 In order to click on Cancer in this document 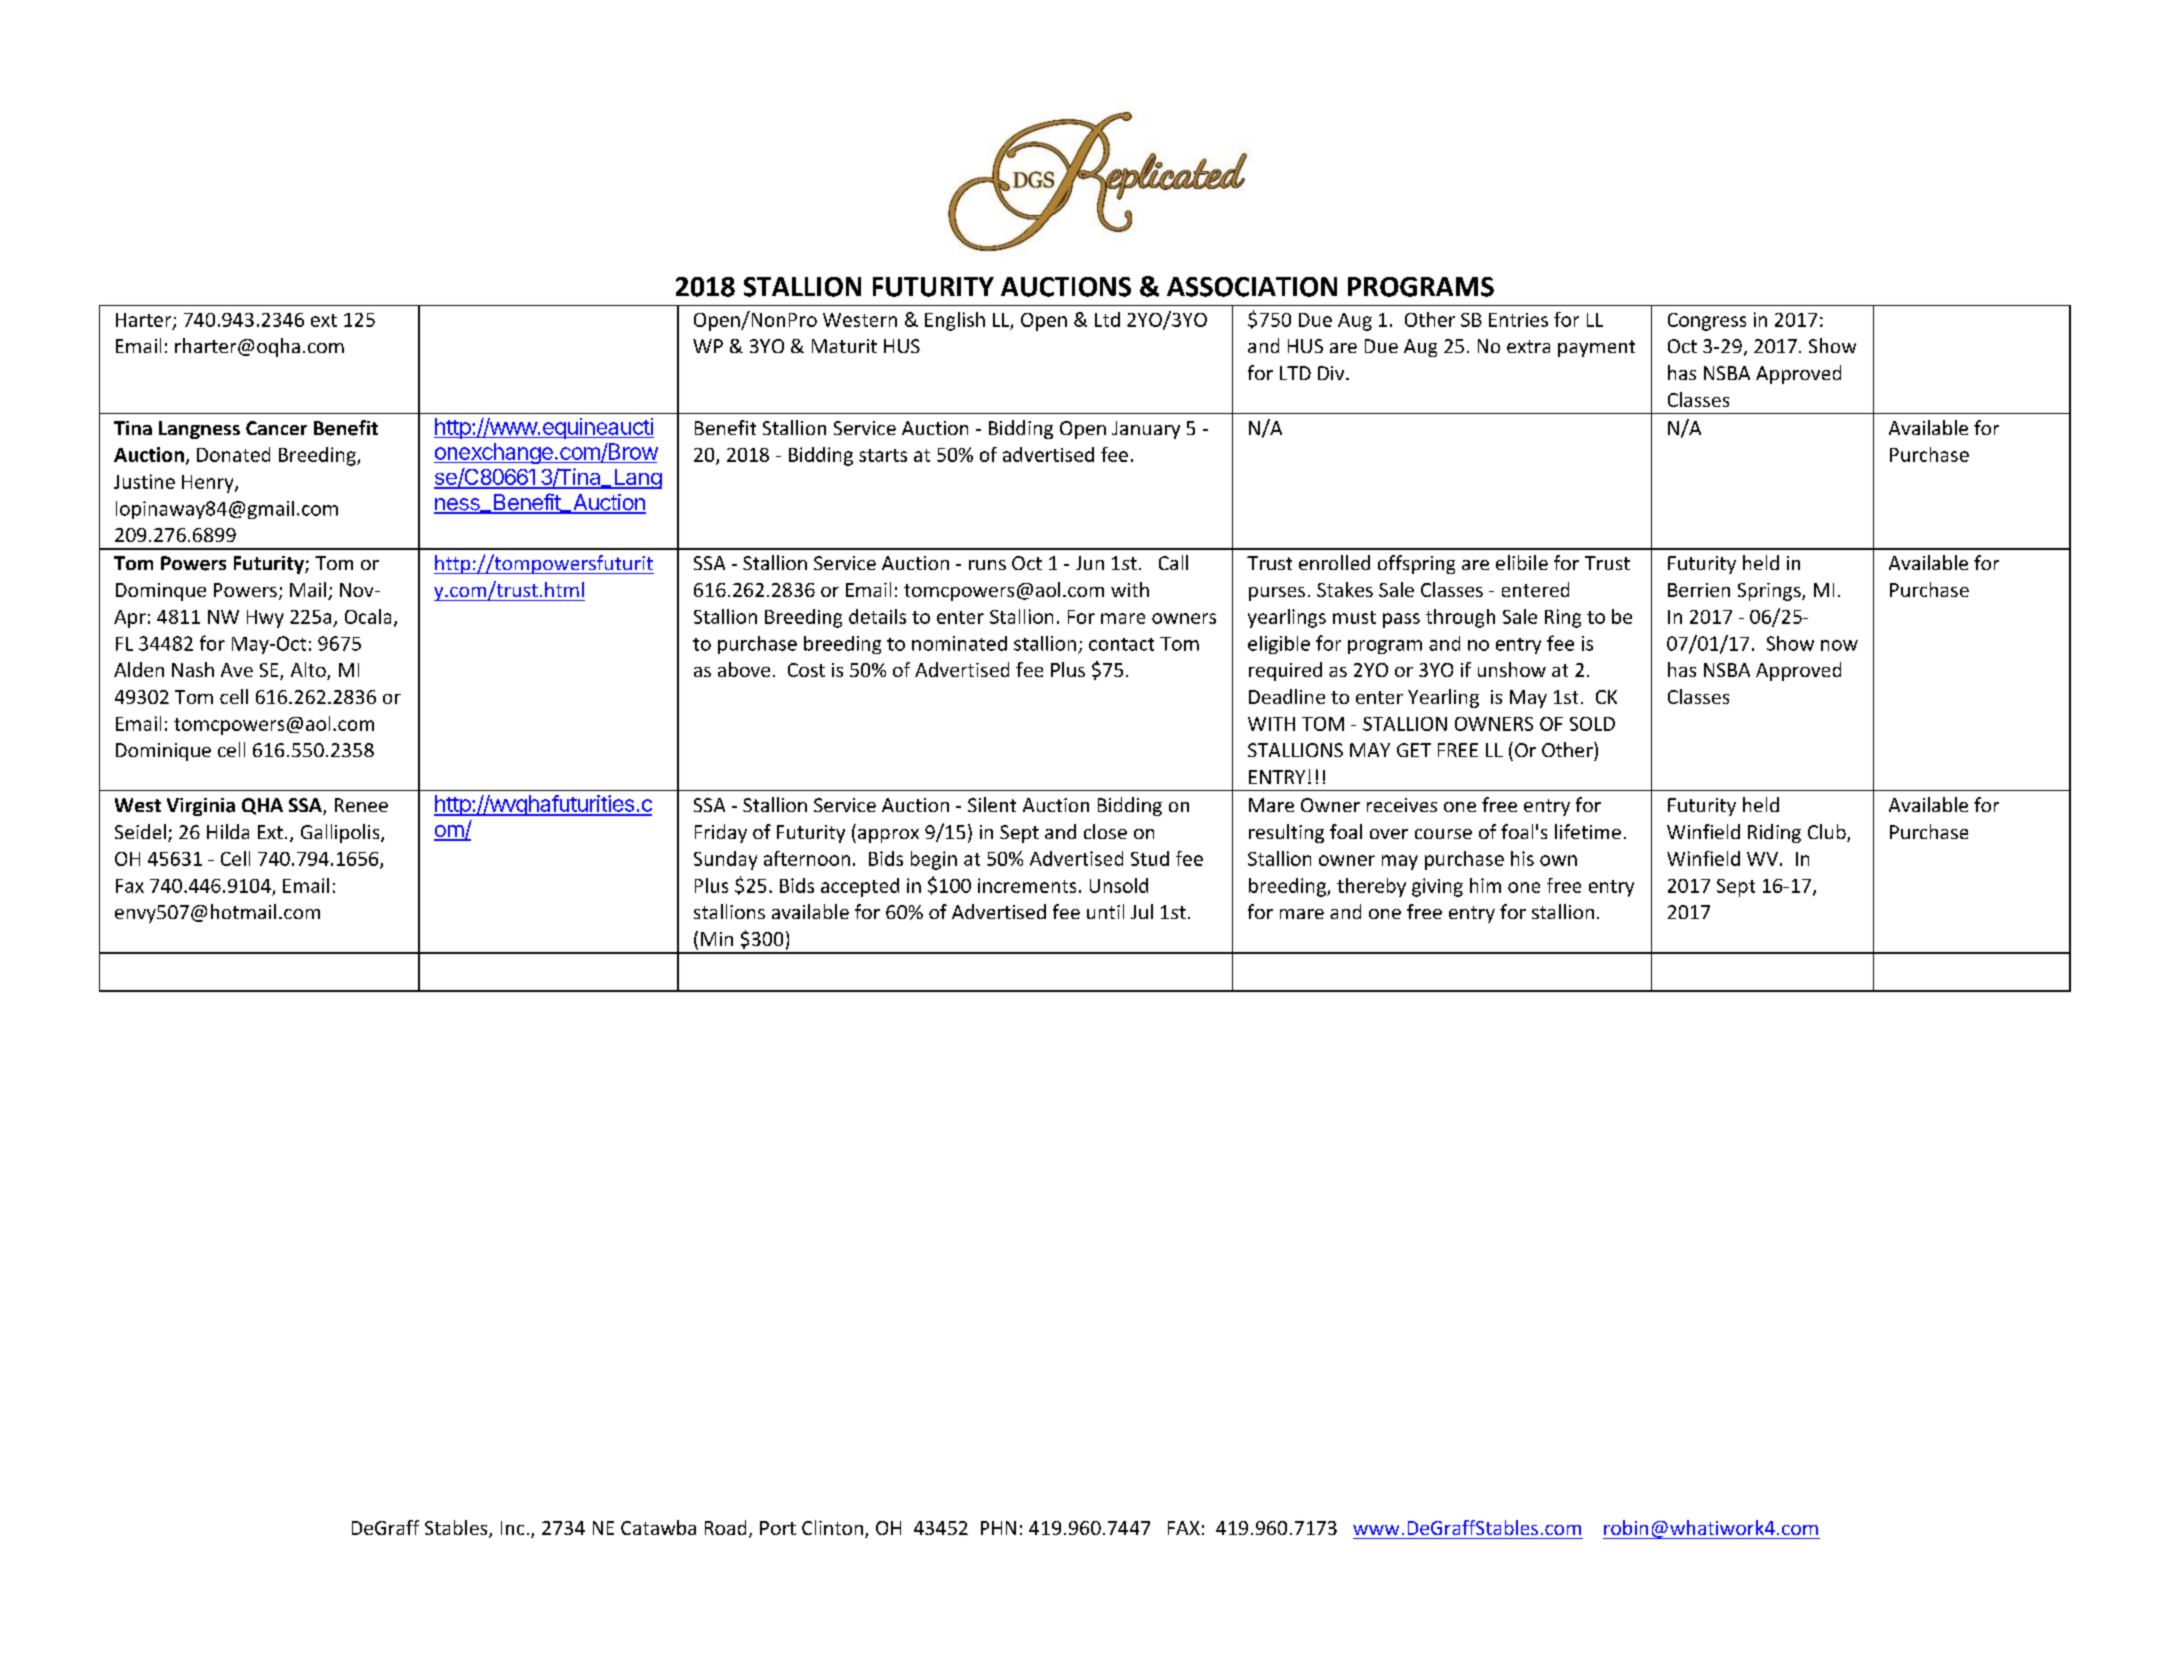, I will do `click(276, 428)`.
